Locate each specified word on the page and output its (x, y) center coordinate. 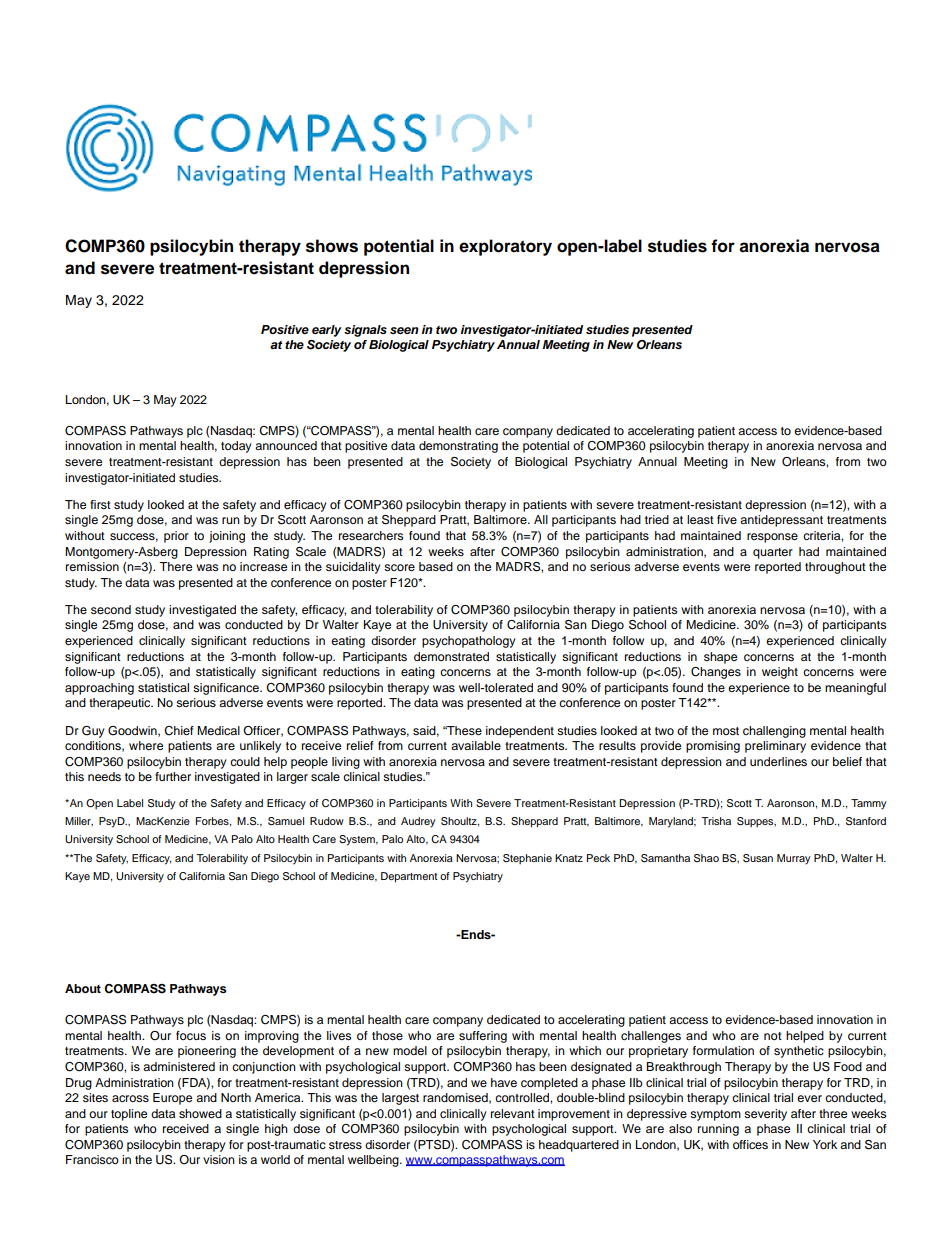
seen (404, 330)
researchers (371, 535)
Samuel (286, 821)
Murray (794, 859)
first (100, 504)
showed (200, 1113)
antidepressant (781, 521)
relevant (513, 1113)
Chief (179, 731)
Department (409, 877)
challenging (774, 732)
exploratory (505, 247)
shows (332, 246)
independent (520, 732)
